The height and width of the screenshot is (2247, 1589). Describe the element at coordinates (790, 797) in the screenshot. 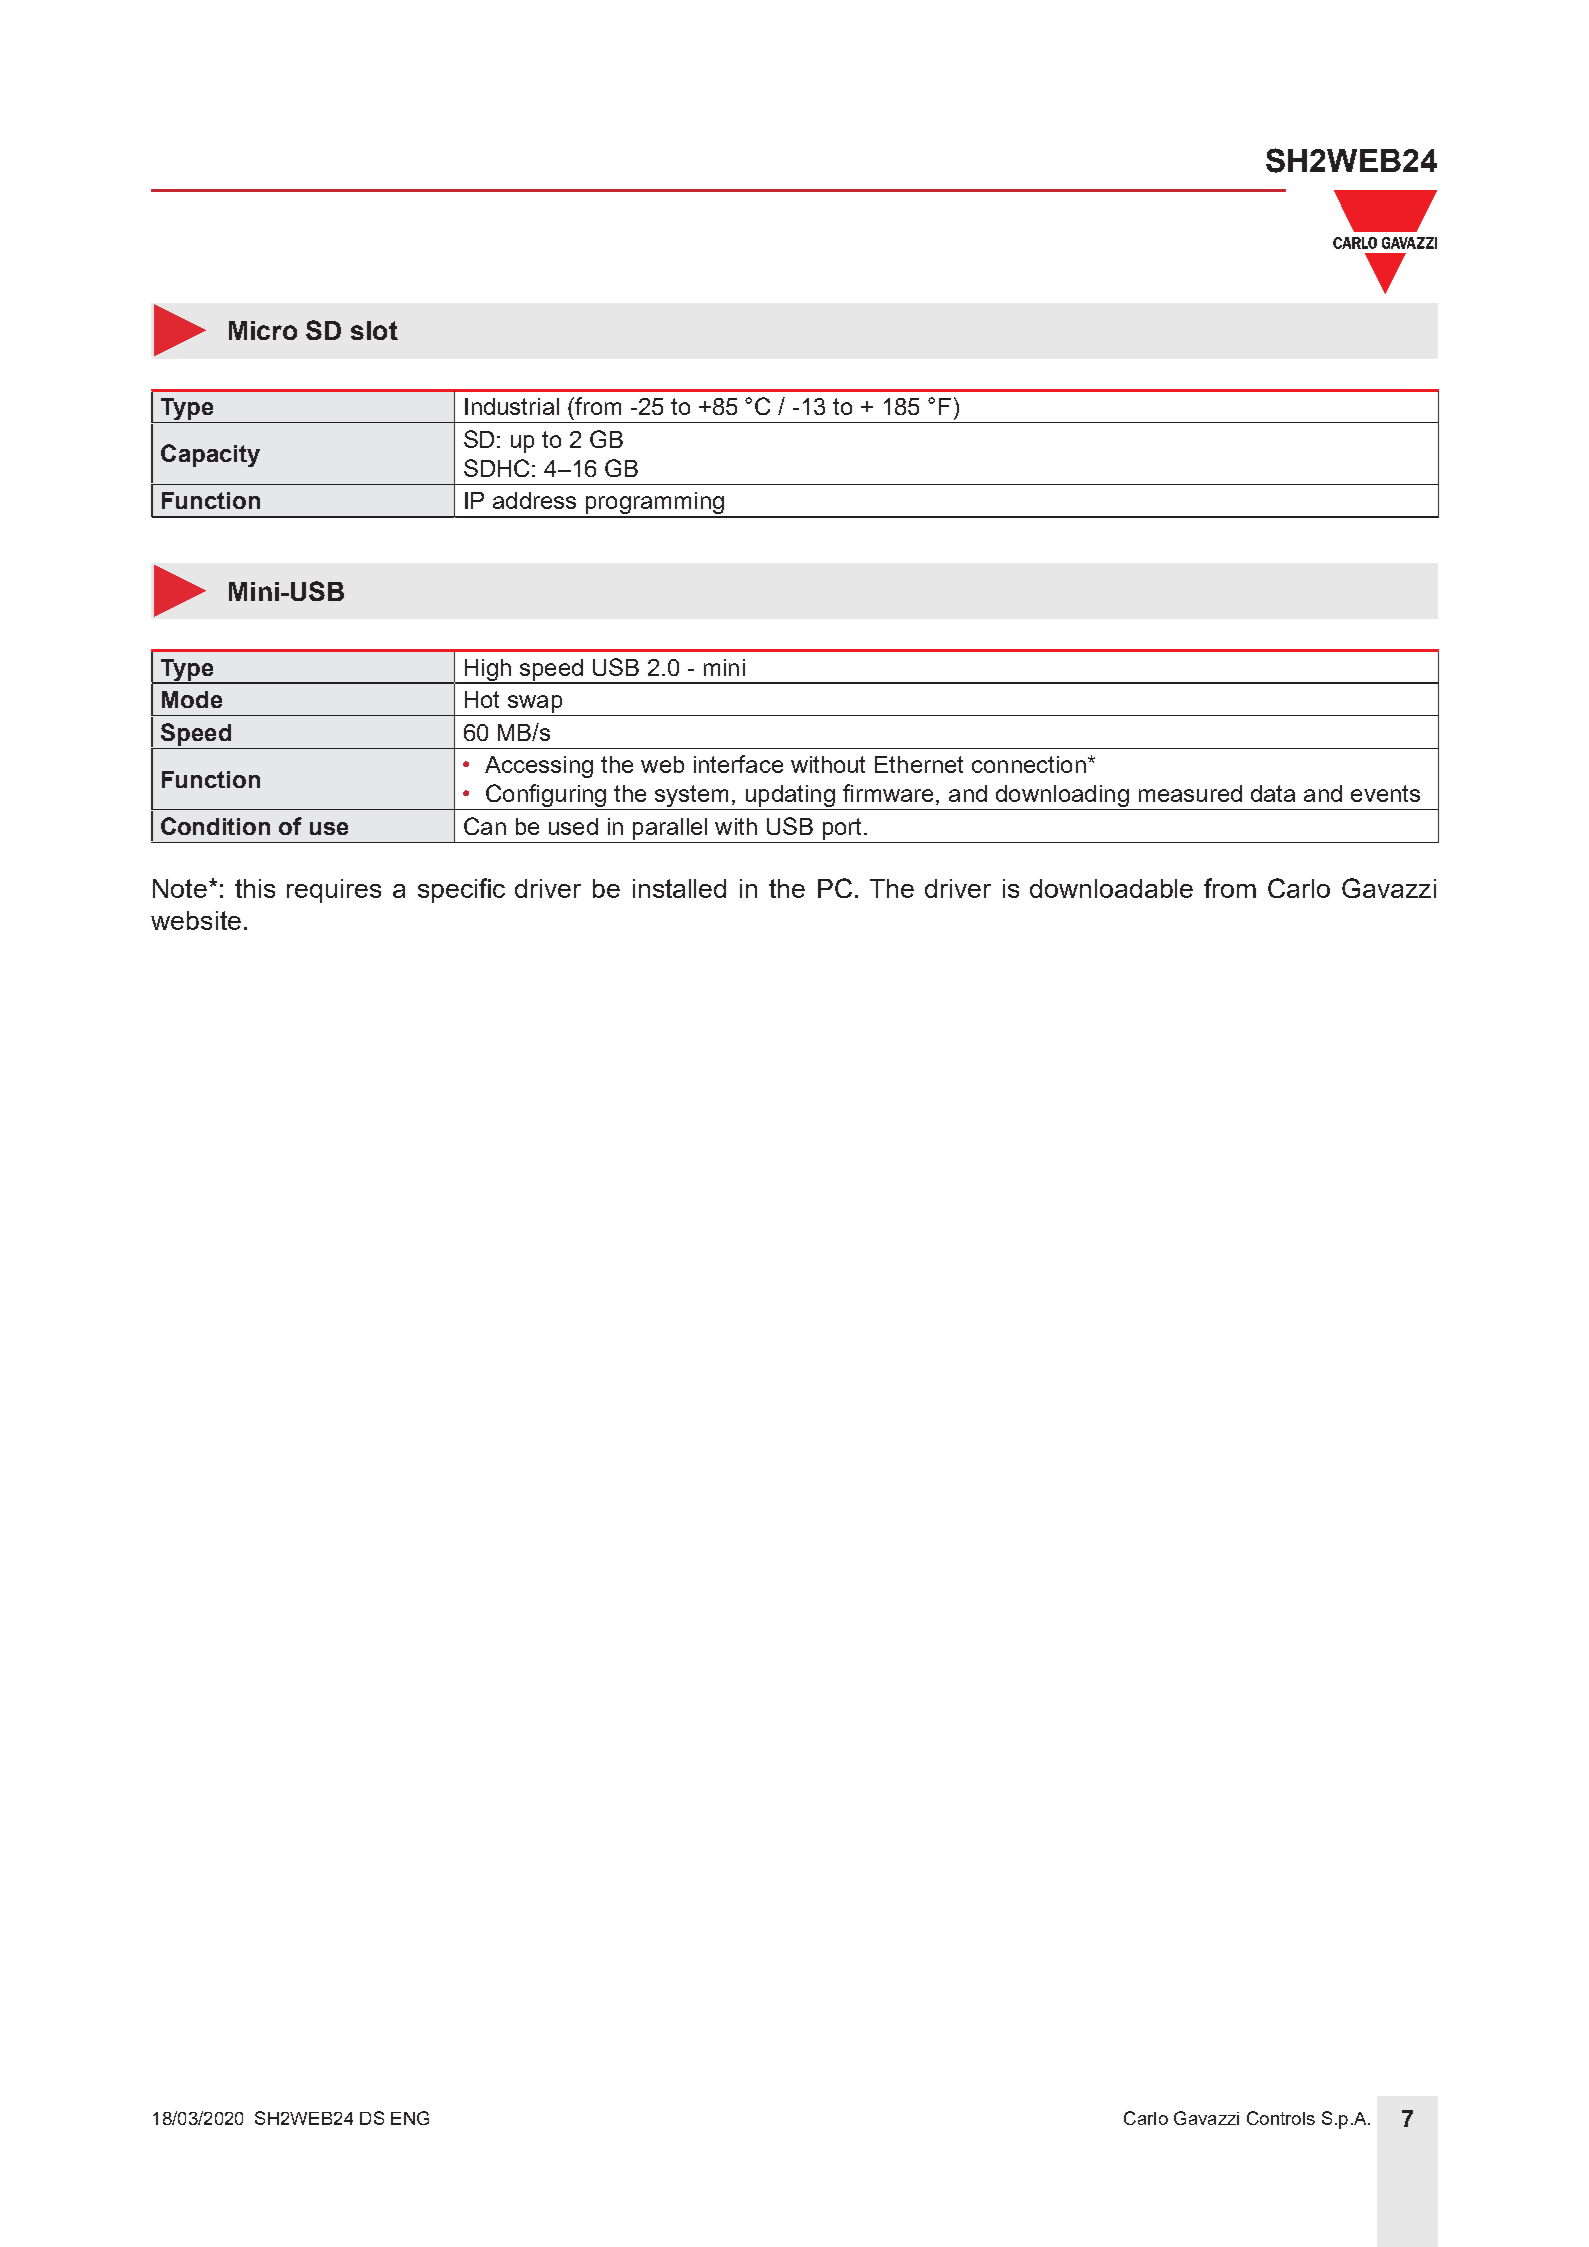

I see `updating` at that location.
